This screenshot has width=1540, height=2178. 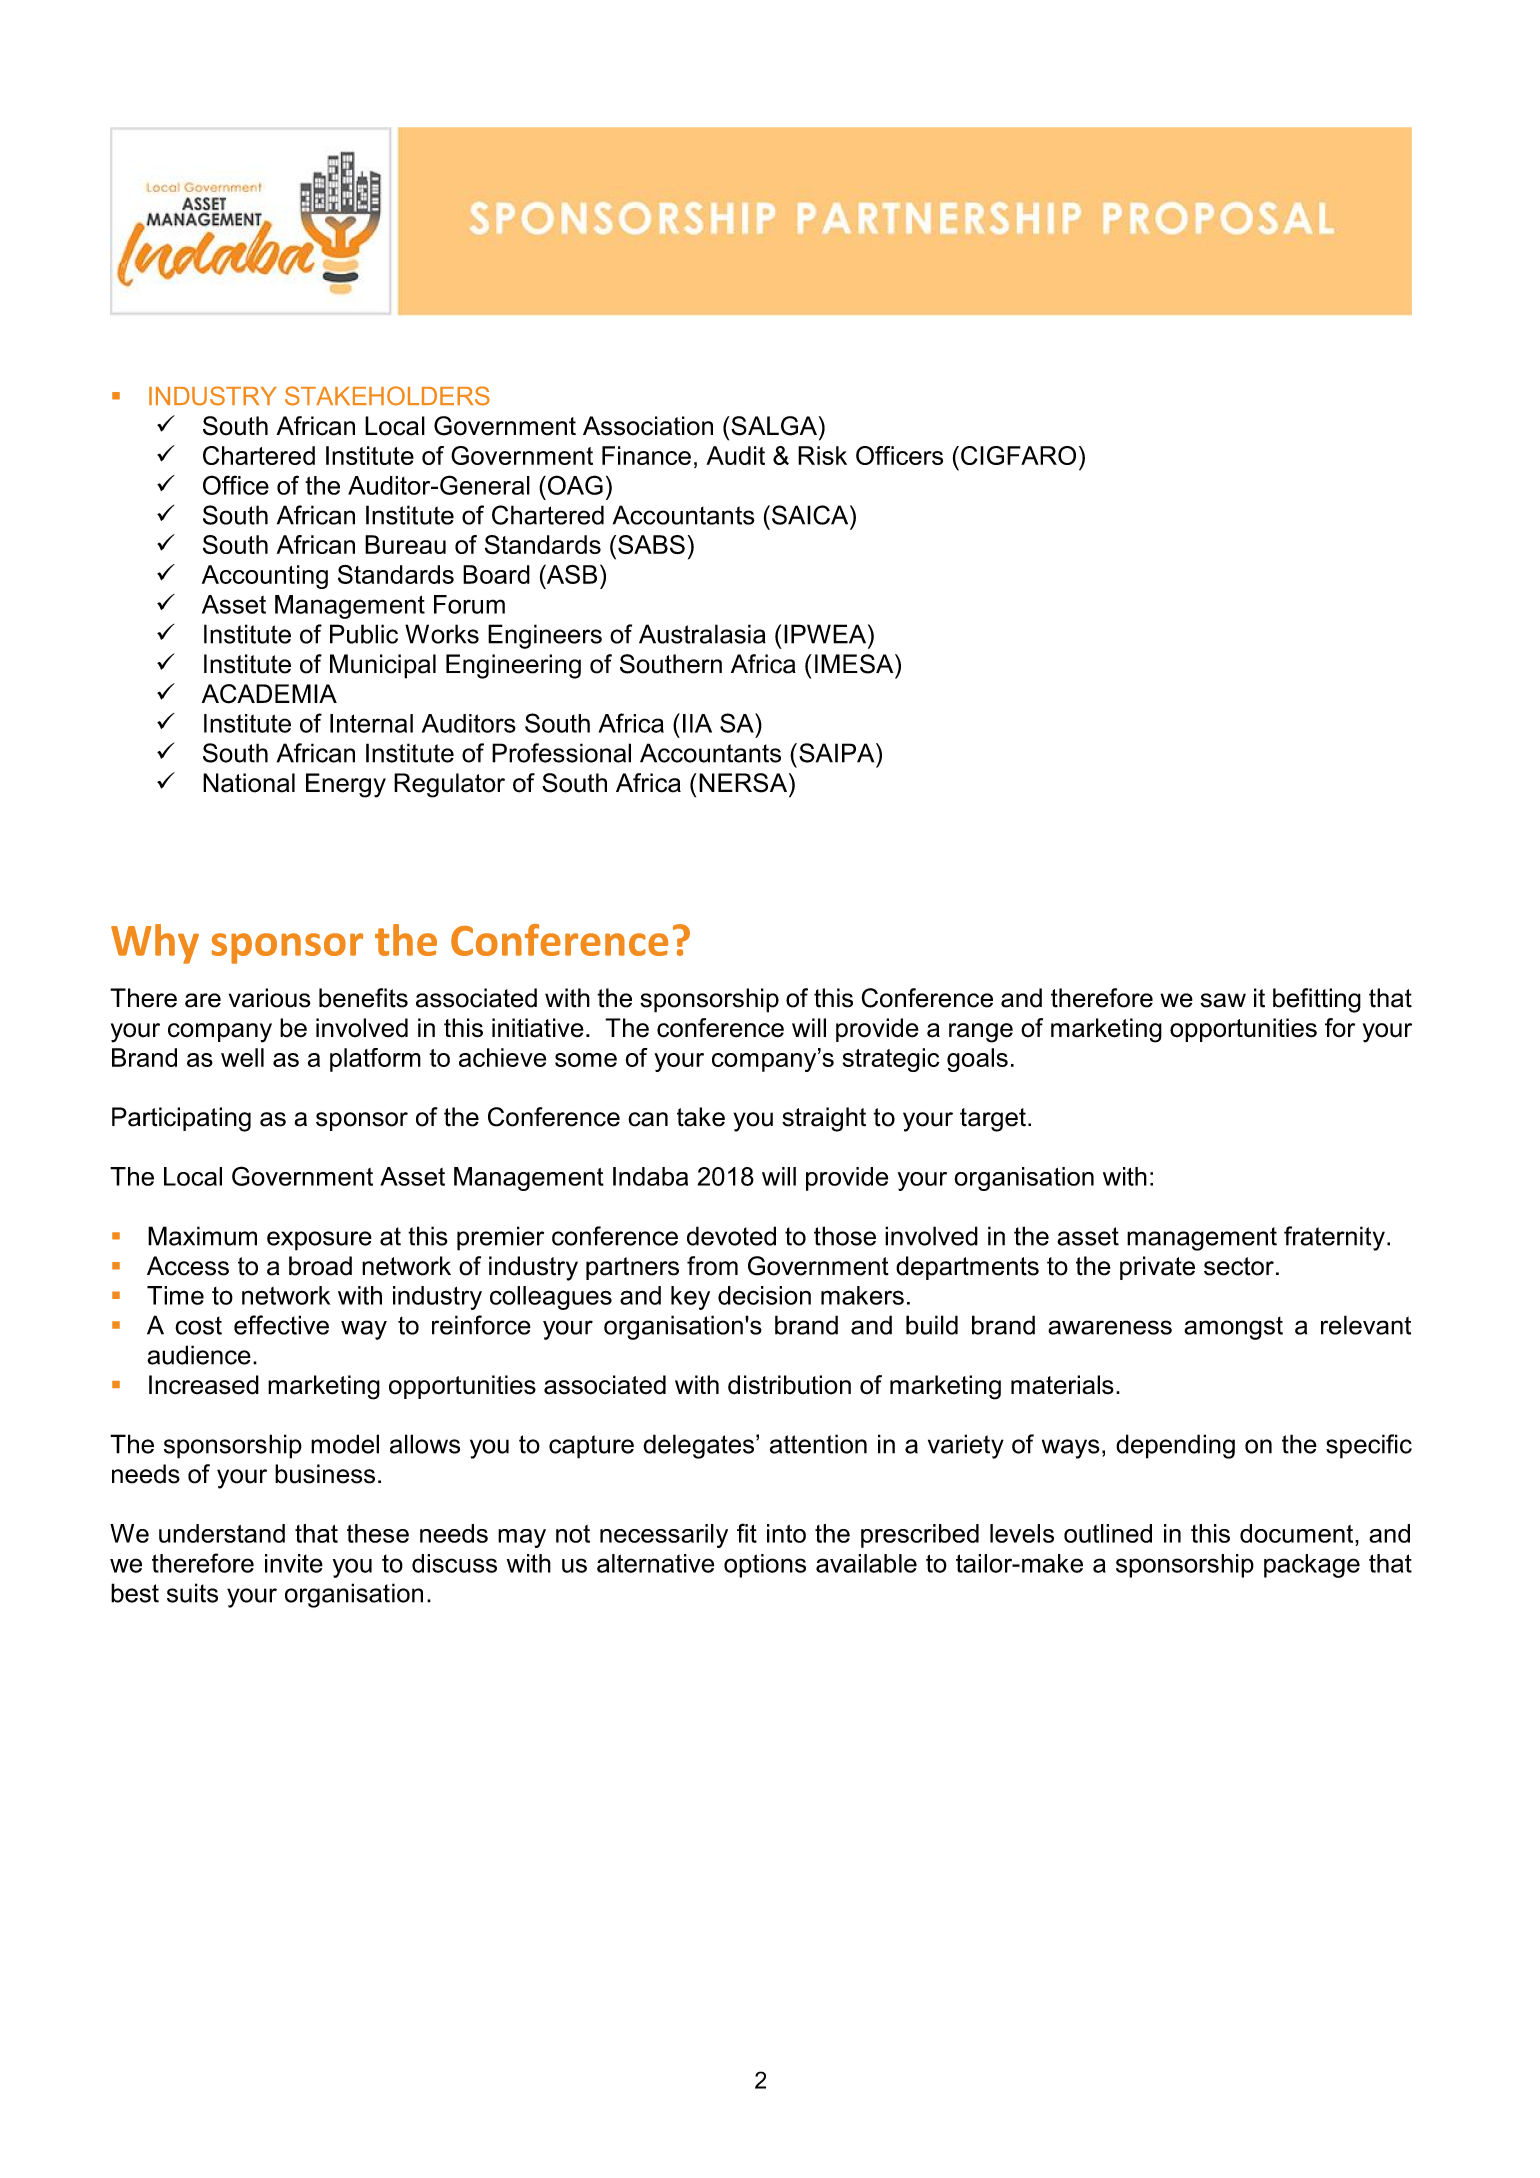 I want to click on invite, so click(x=294, y=1563).
